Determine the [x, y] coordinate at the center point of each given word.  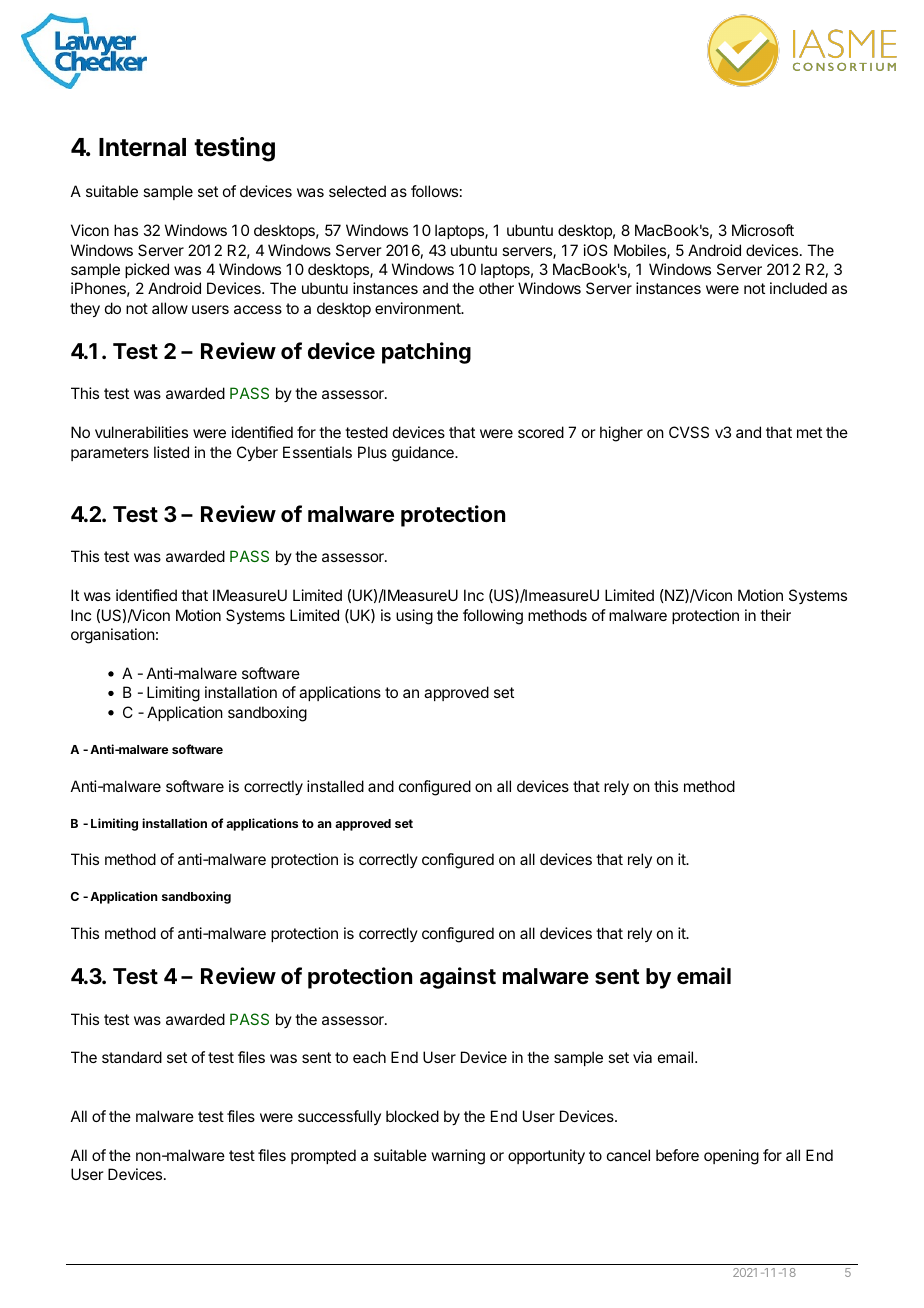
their [775, 615]
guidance [424, 454]
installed [335, 786]
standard [132, 1057]
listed [171, 452]
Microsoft [763, 230]
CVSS [689, 432]
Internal [142, 147]
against [458, 978]
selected [357, 191]
